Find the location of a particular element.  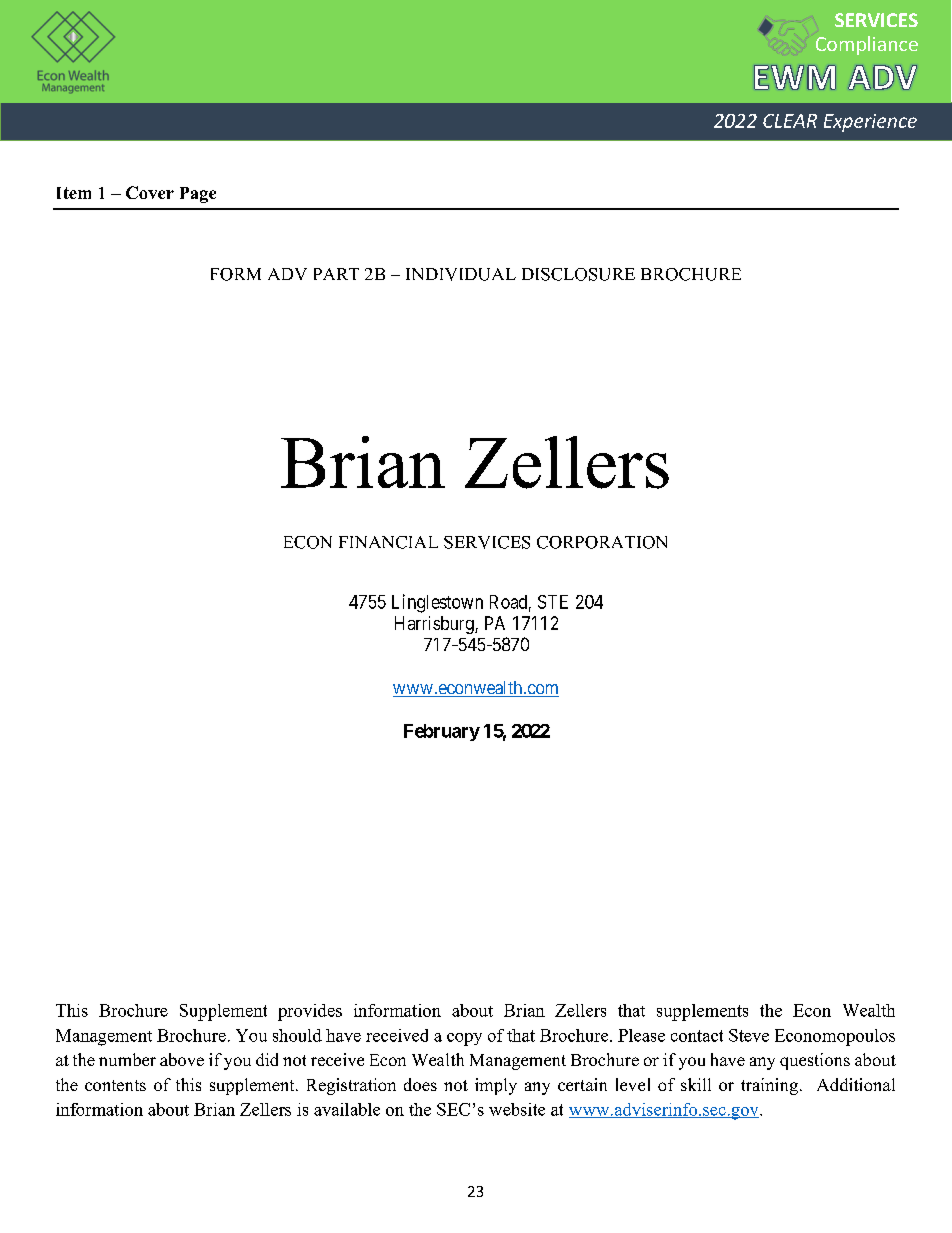

PART is located at coordinates (336, 274).
